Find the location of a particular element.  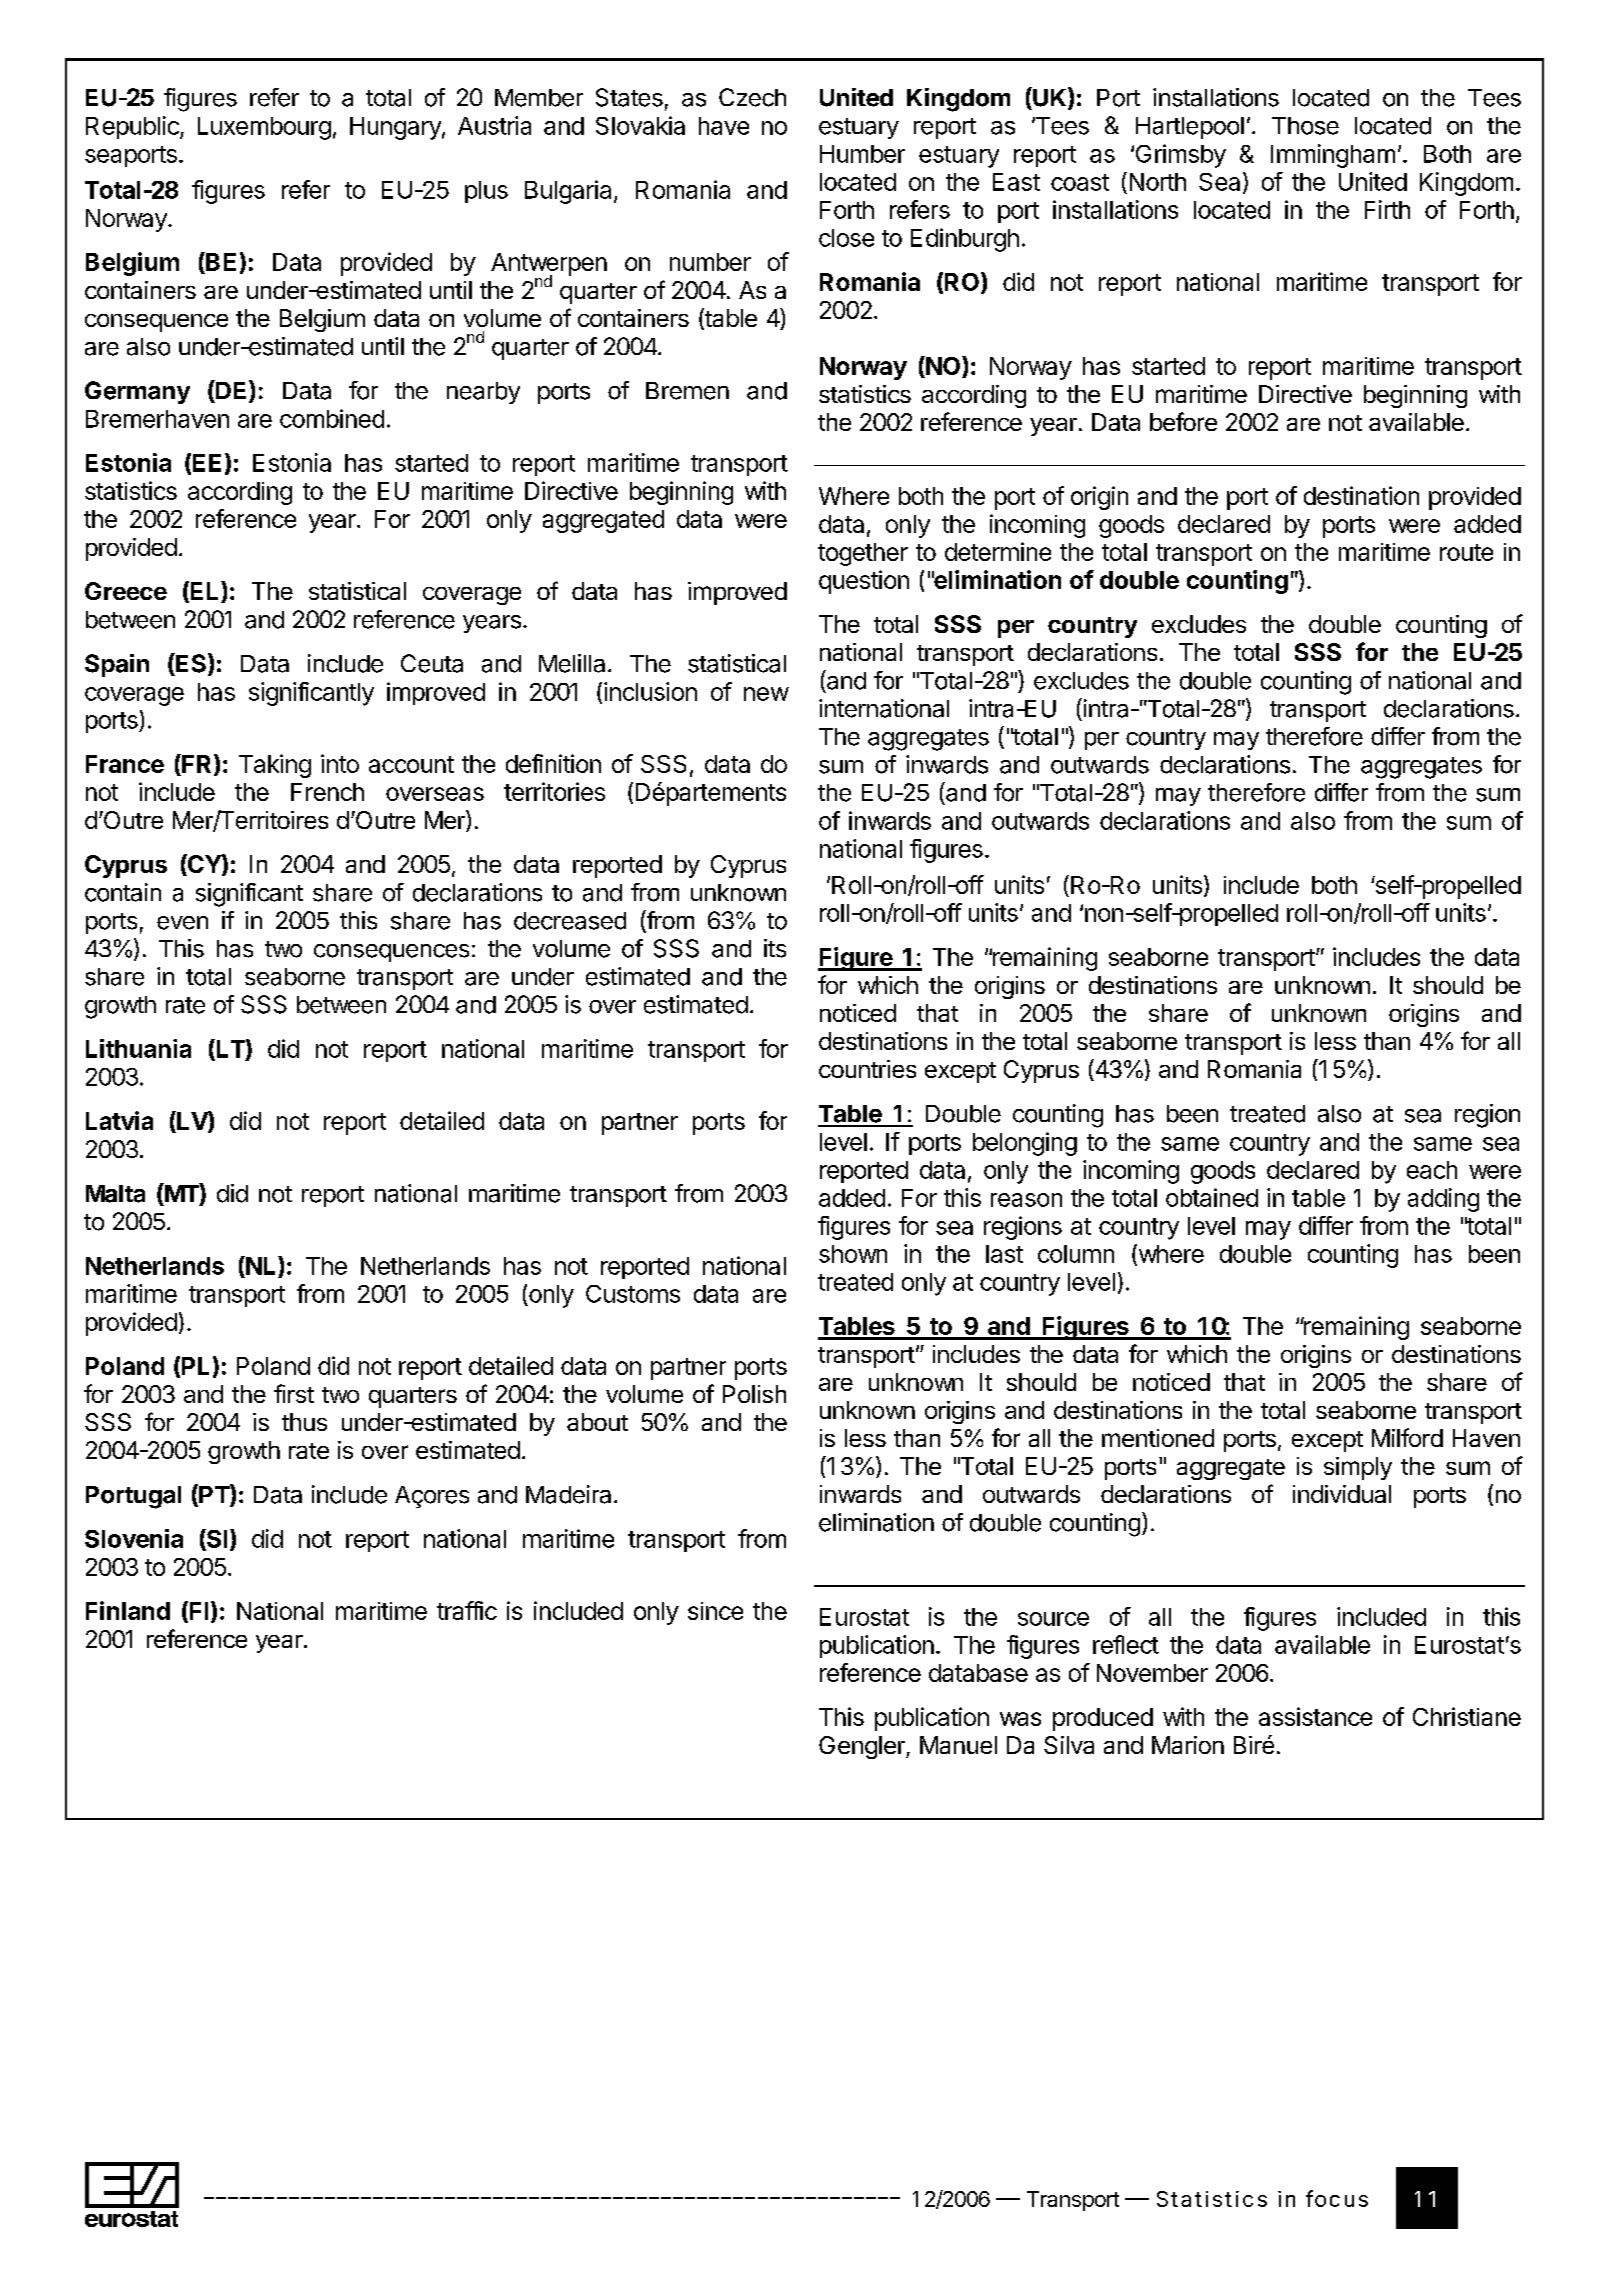

Czech is located at coordinates (752, 97).
